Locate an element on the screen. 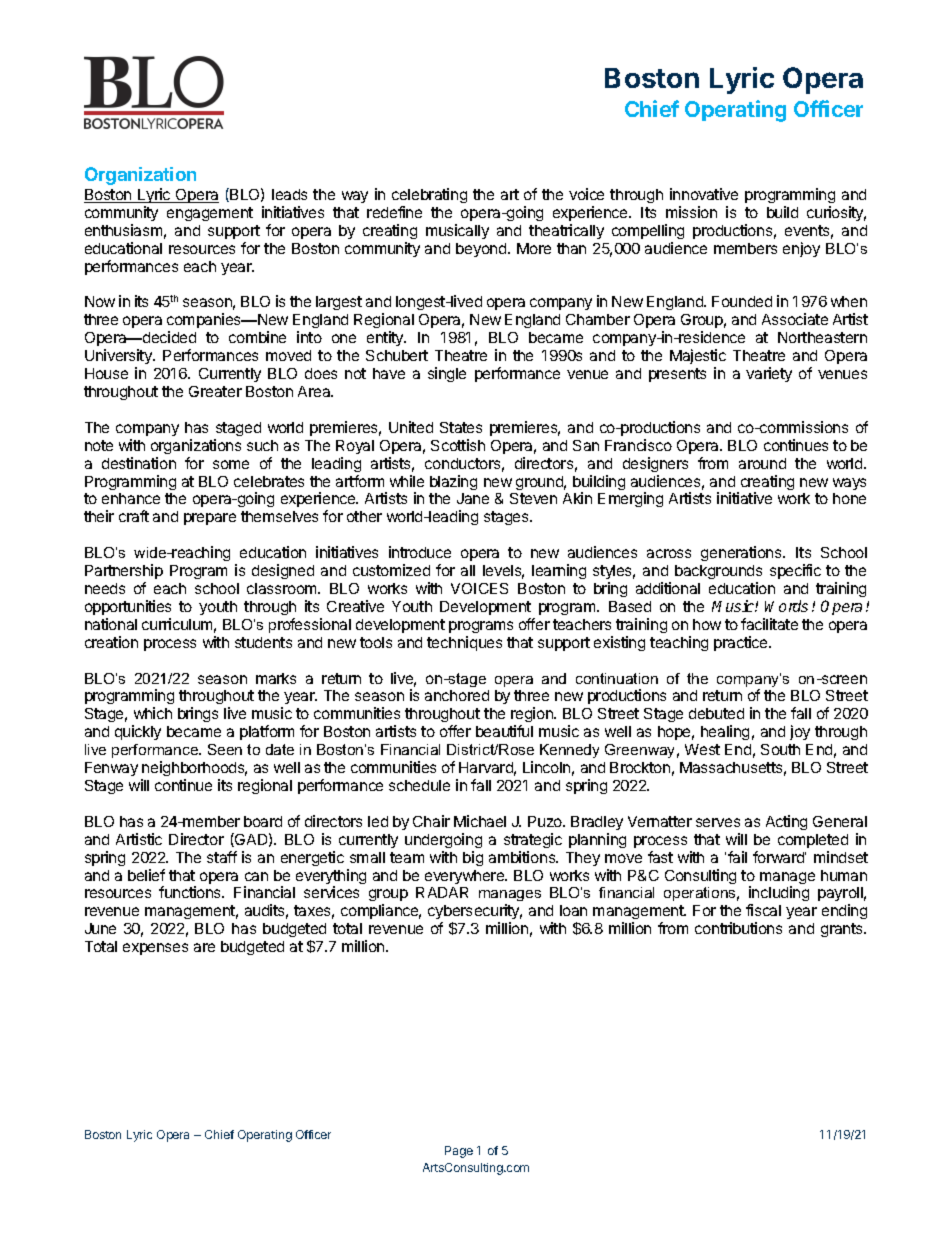  Page is located at coordinates (459, 1152).
